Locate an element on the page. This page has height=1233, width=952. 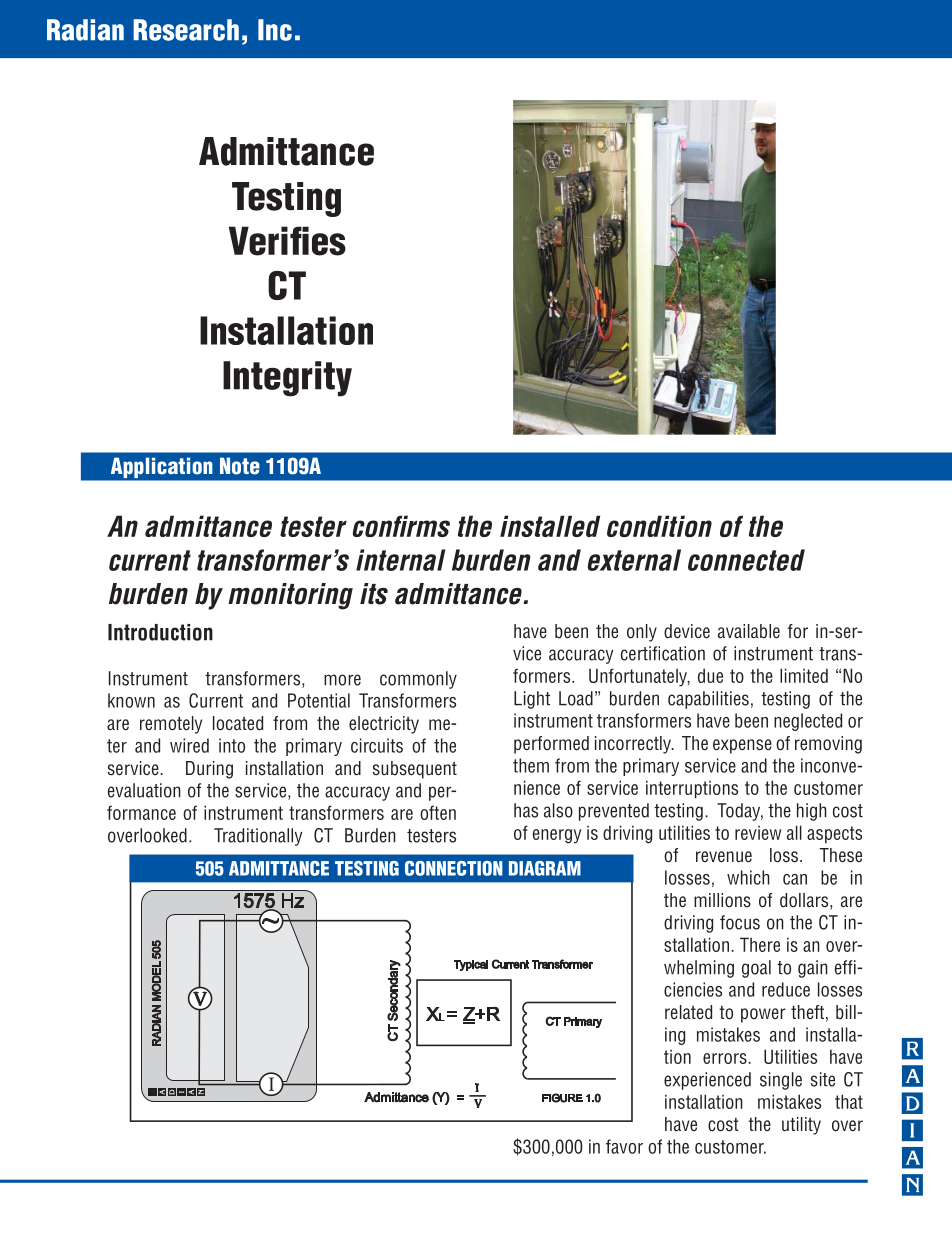
Radian is located at coordinates (85, 30).
